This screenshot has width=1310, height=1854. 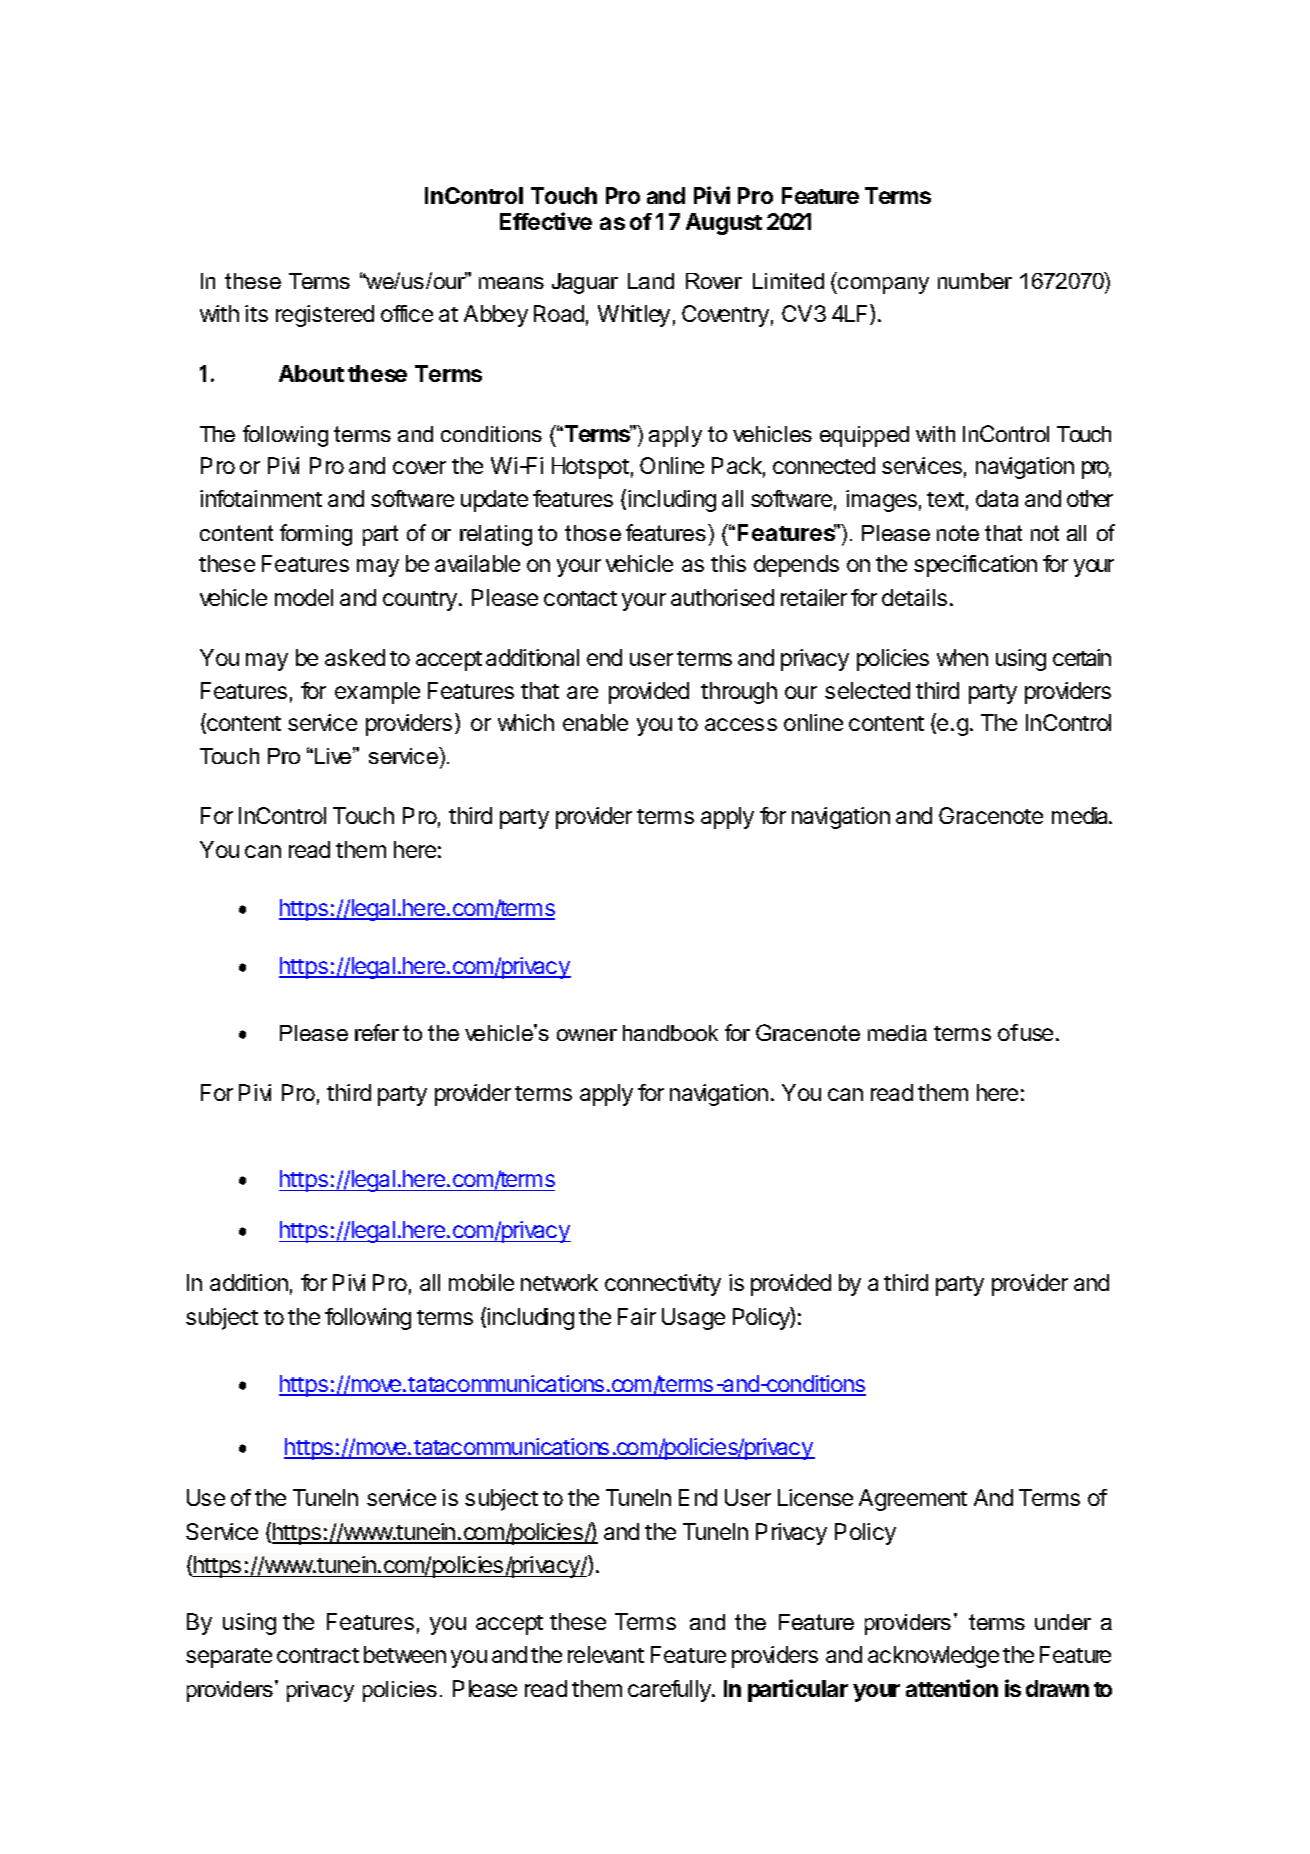 What do you see at coordinates (318, 1655) in the screenshot?
I see `contract` at bounding box center [318, 1655].
